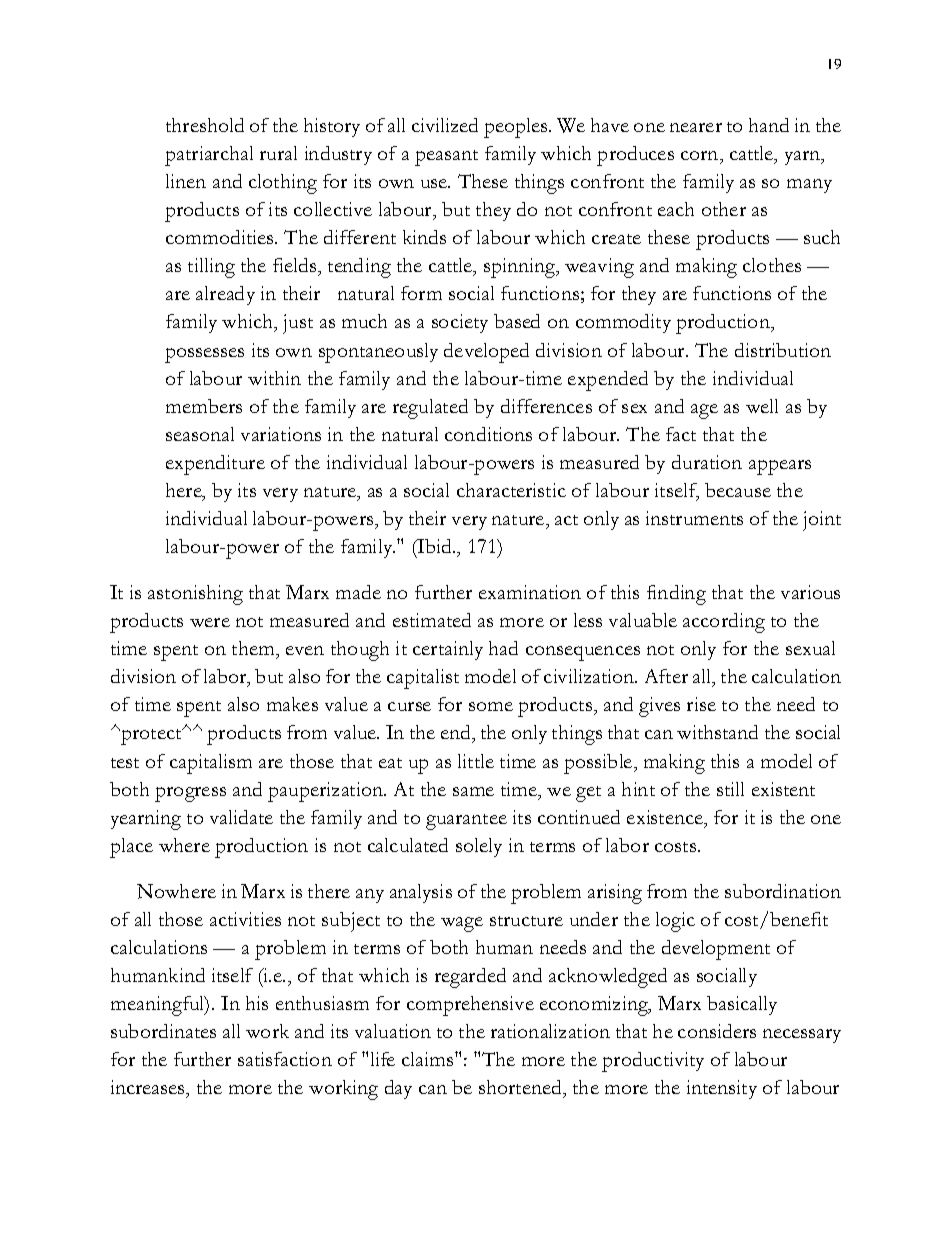  Describe the element at coordinates (209, 156) in the document. I see `patriarchal` at that location.
